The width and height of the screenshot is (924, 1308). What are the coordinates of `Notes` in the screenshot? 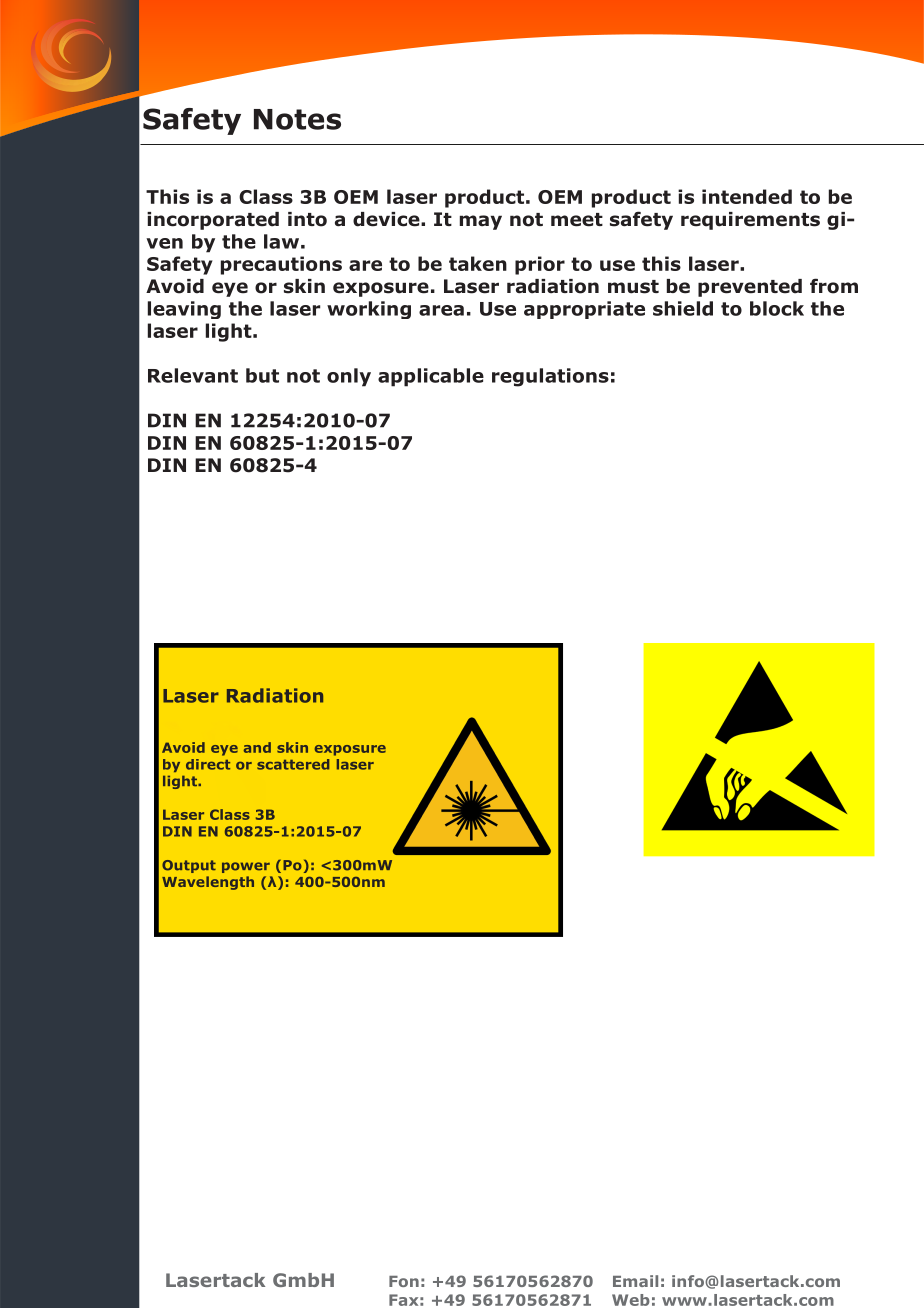 It's located at (297, 119).
